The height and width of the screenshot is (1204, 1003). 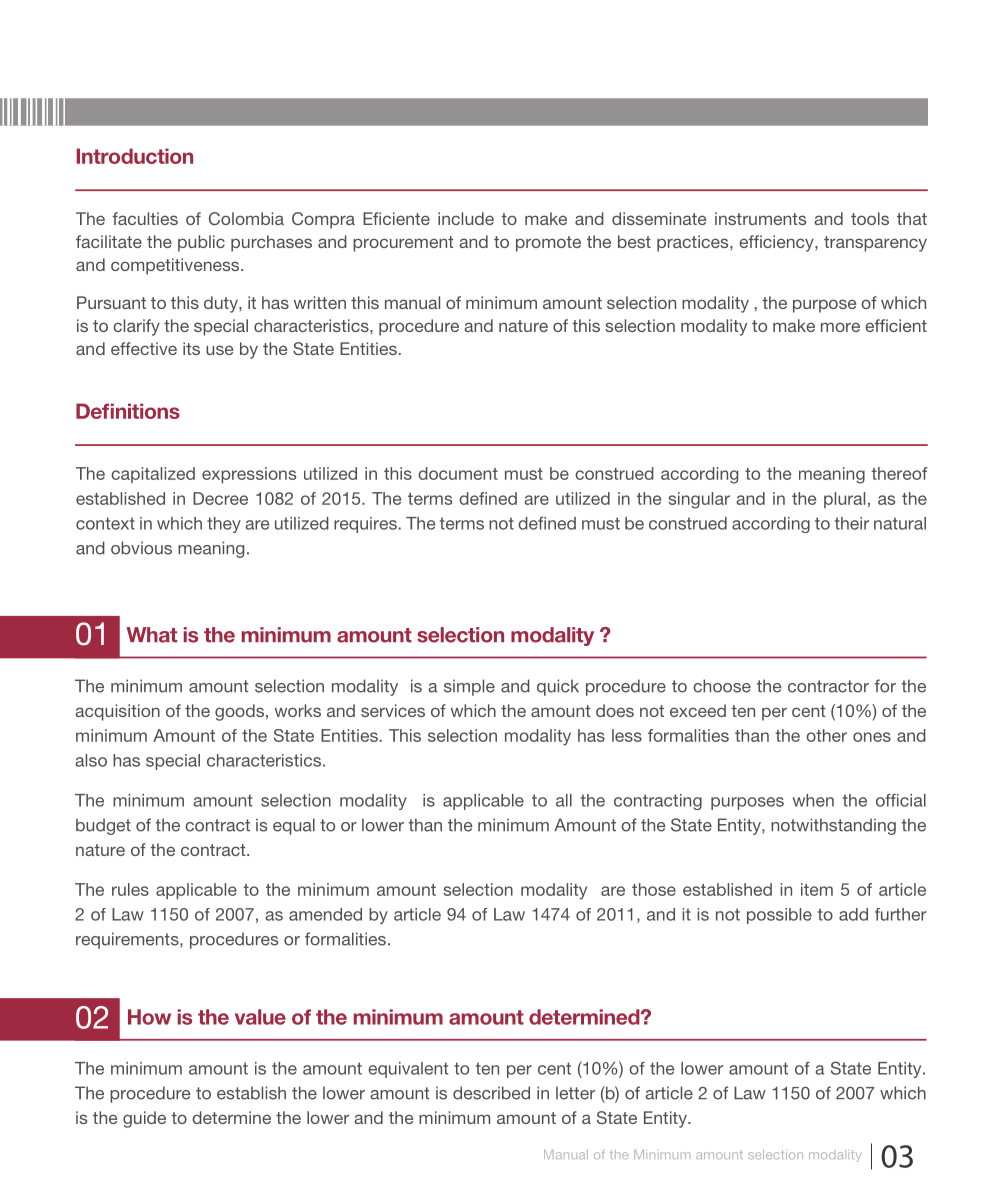 I want to click on guide, so click(x=144, y=1119).
